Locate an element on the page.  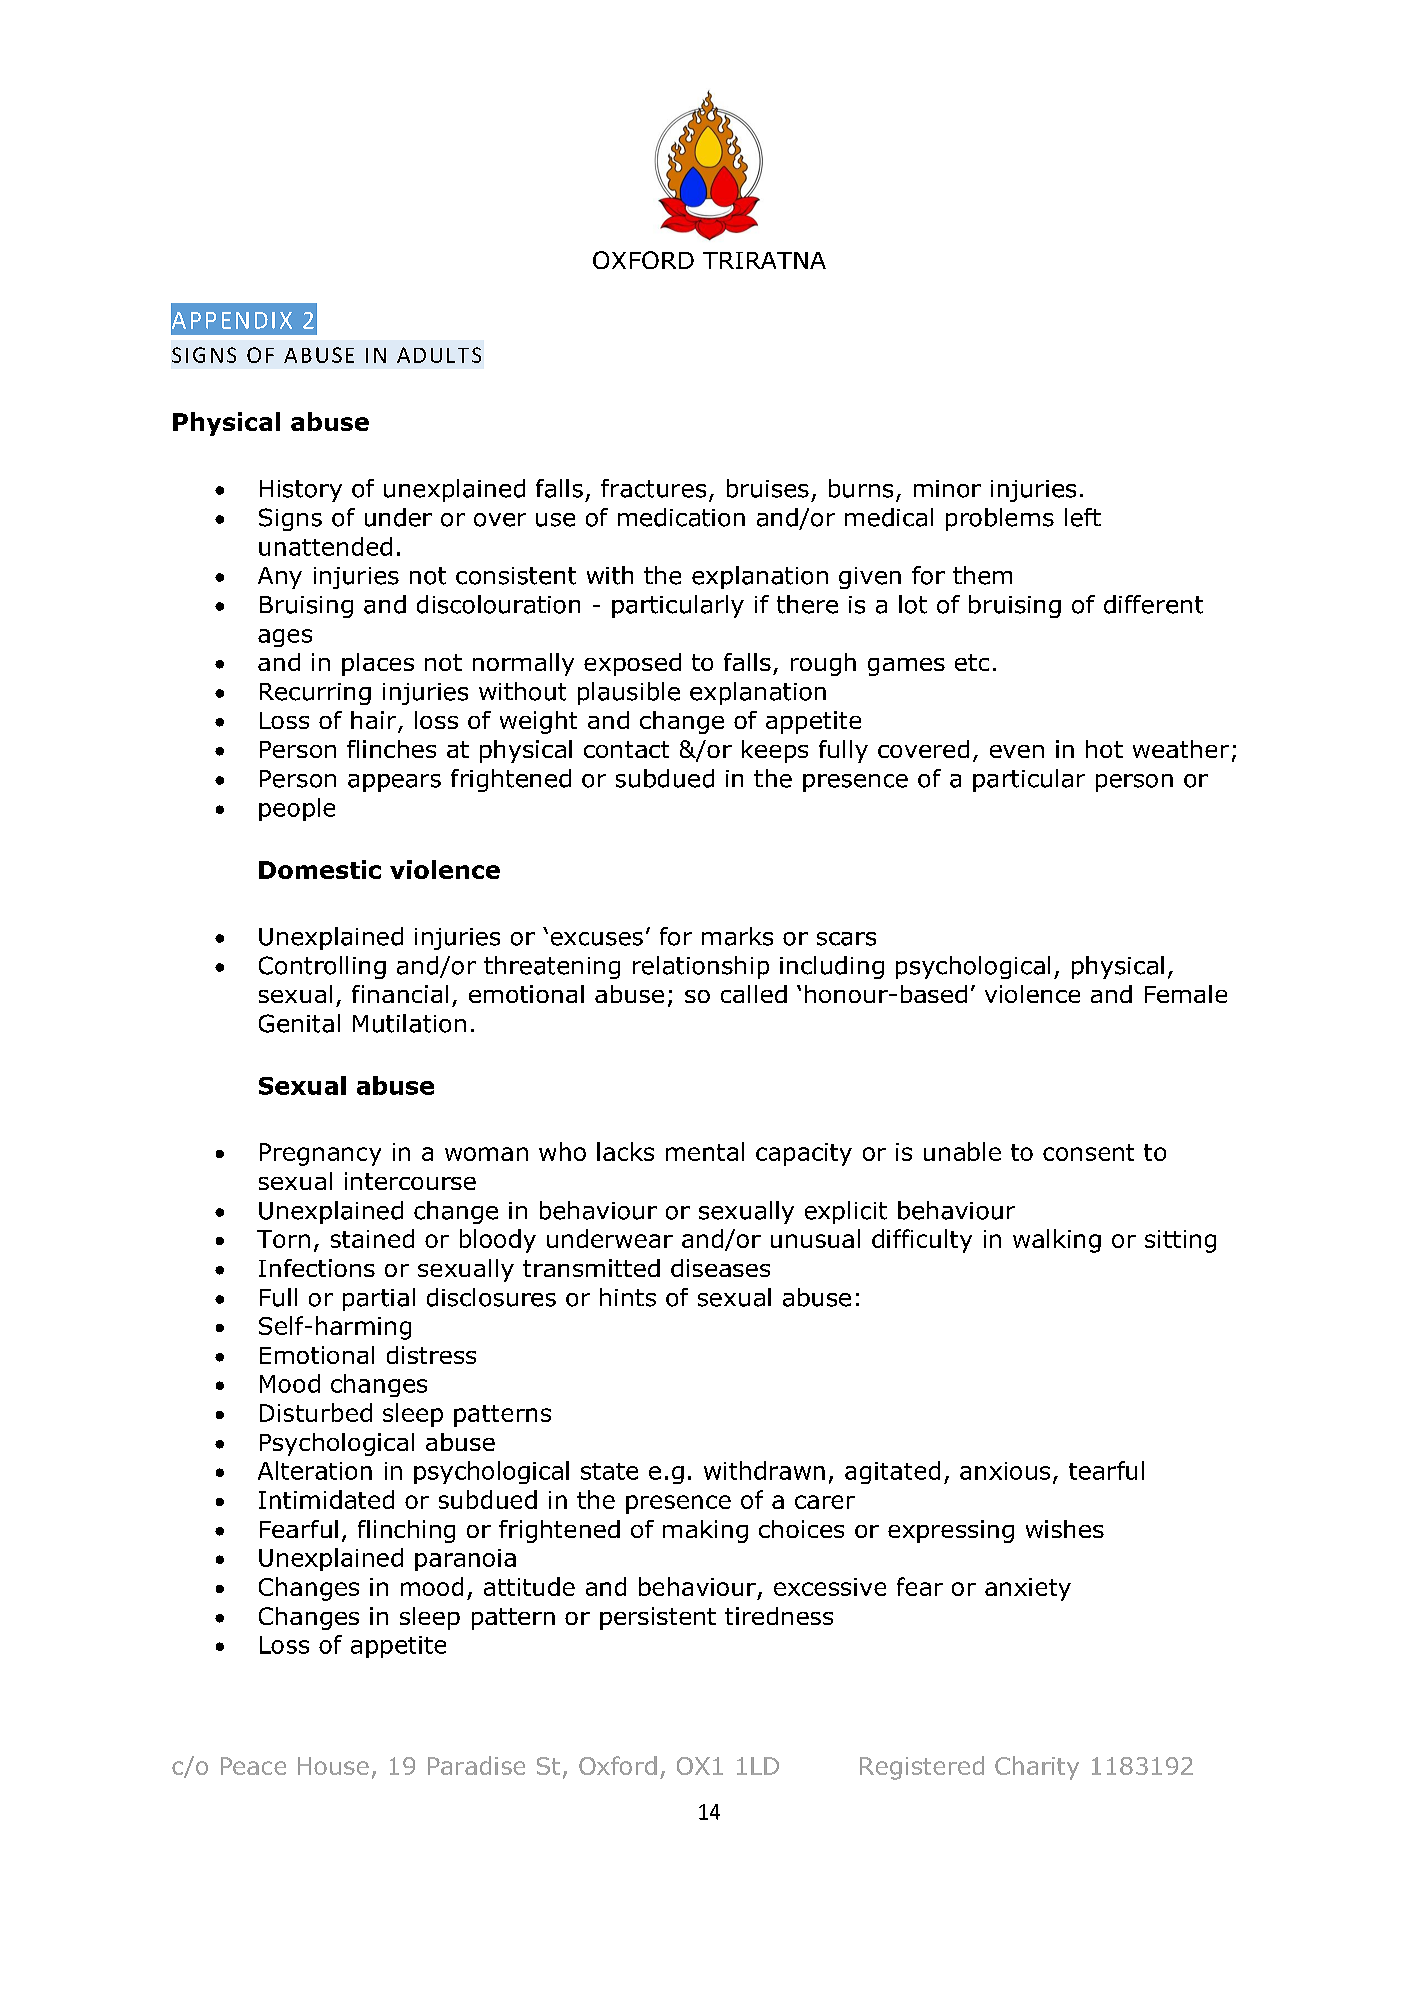
Mutilation is located at coordinates (409, 1023).
